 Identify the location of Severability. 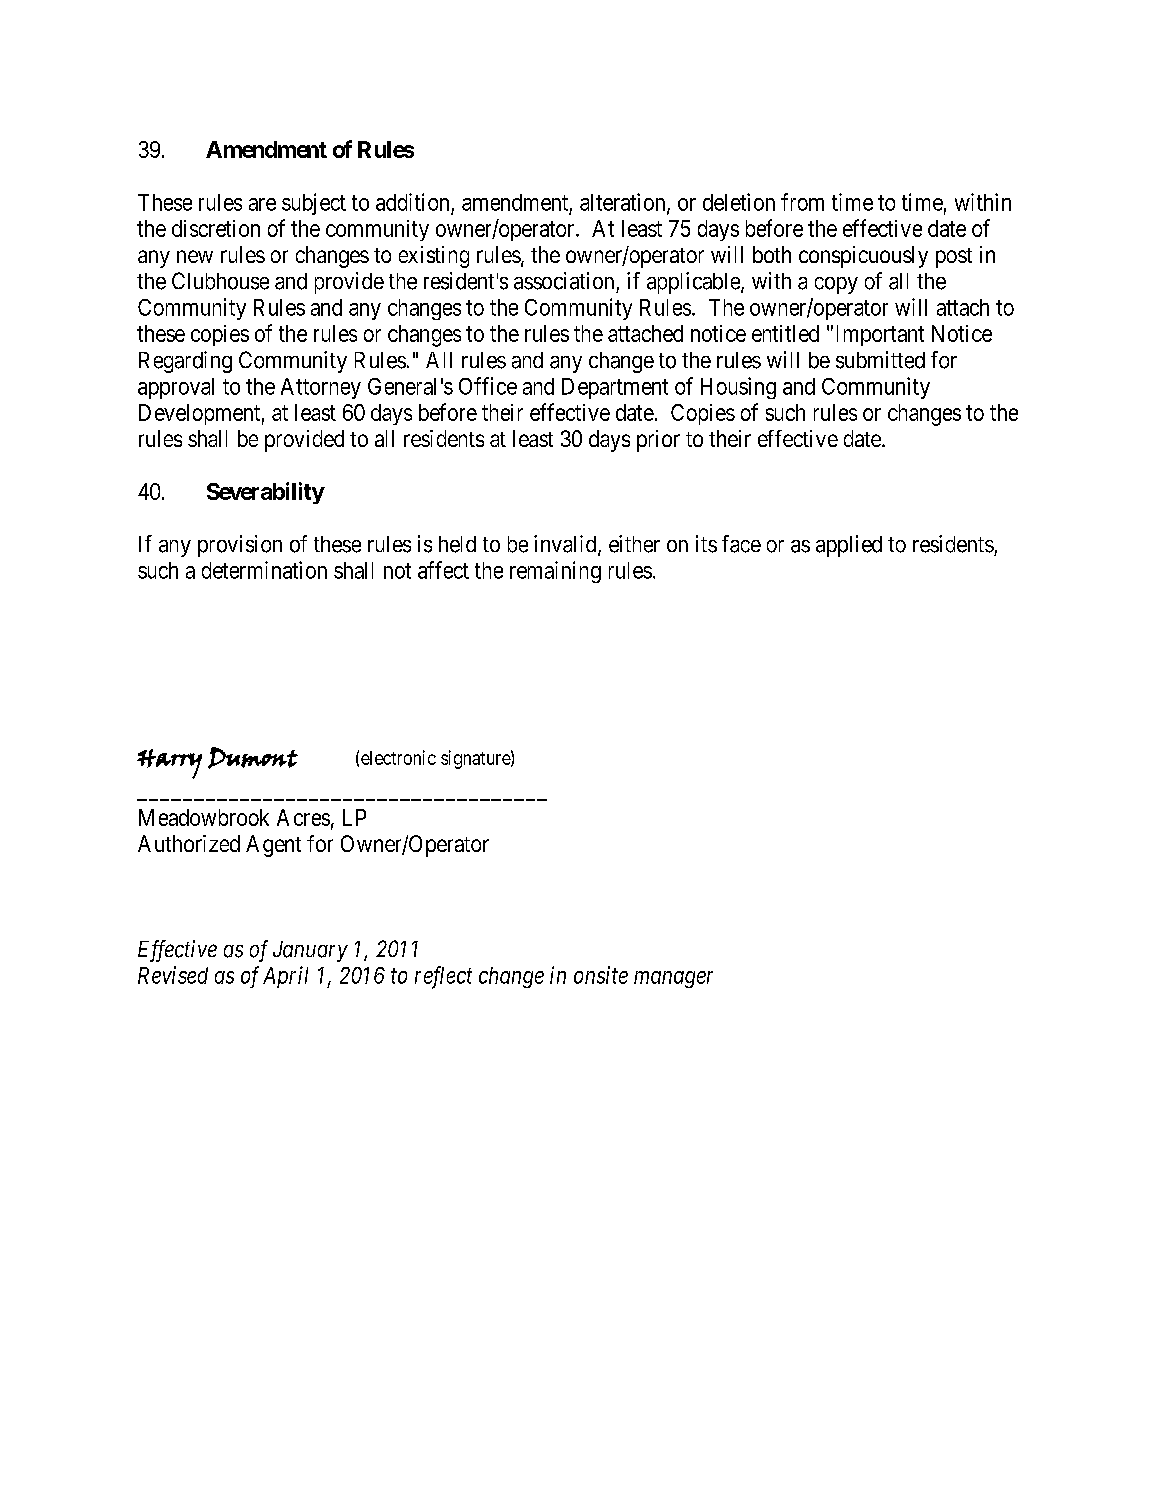
(266, 493).
